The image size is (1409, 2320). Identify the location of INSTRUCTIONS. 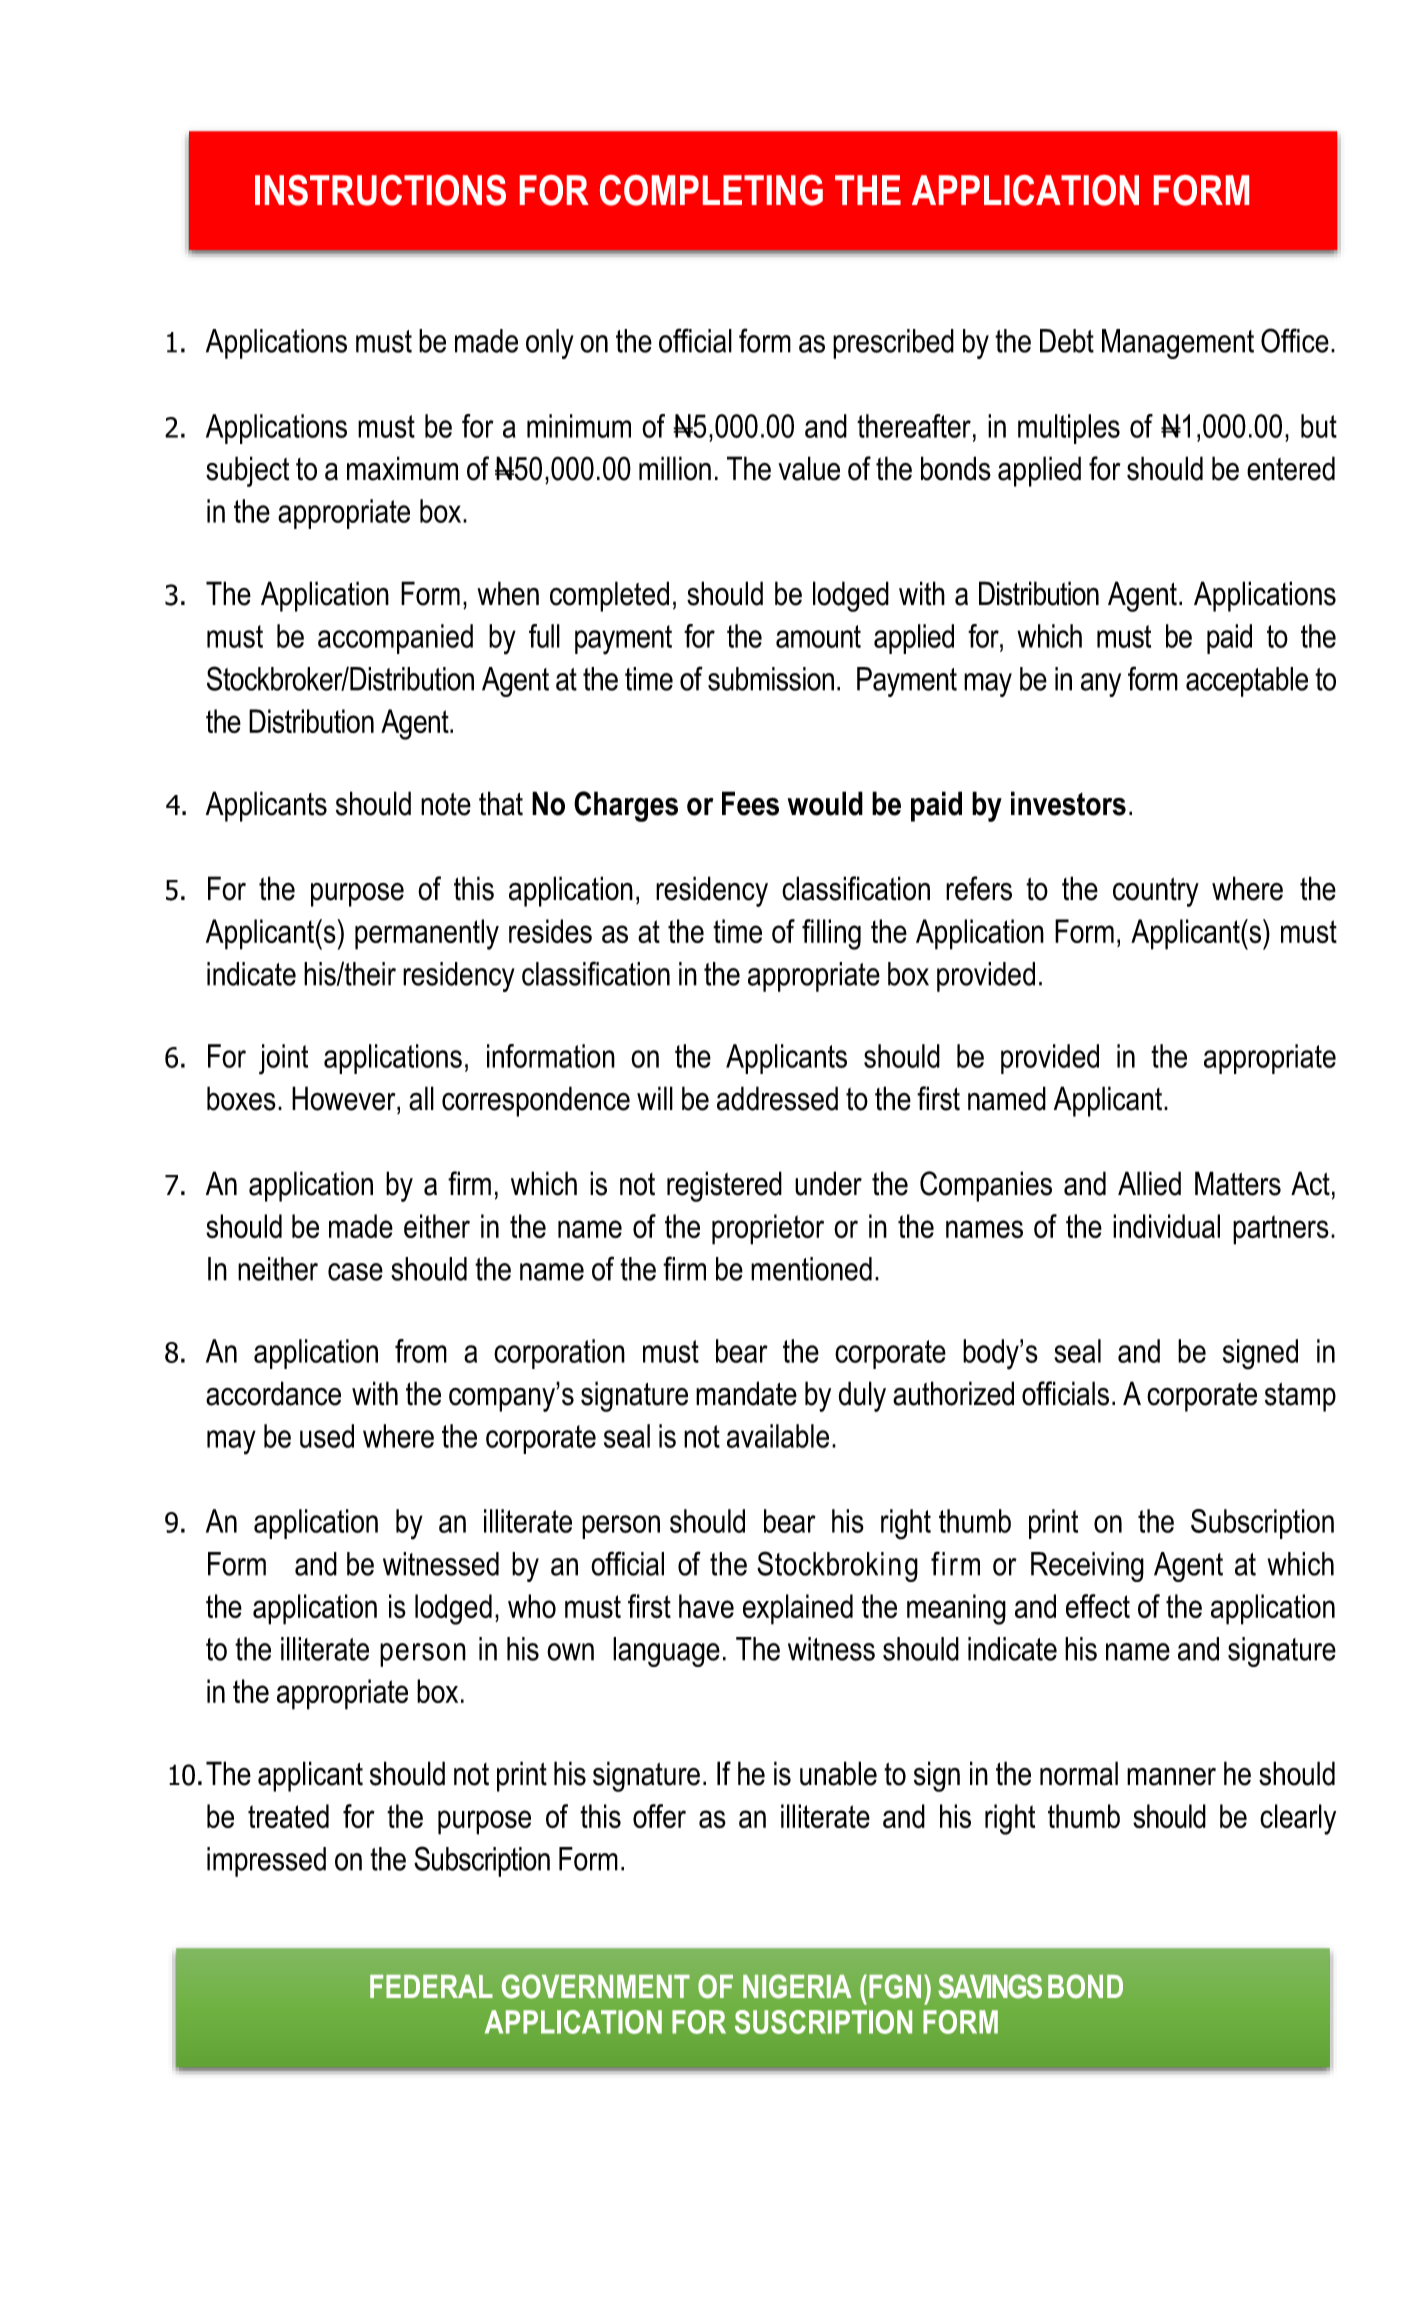
(380, 190).
